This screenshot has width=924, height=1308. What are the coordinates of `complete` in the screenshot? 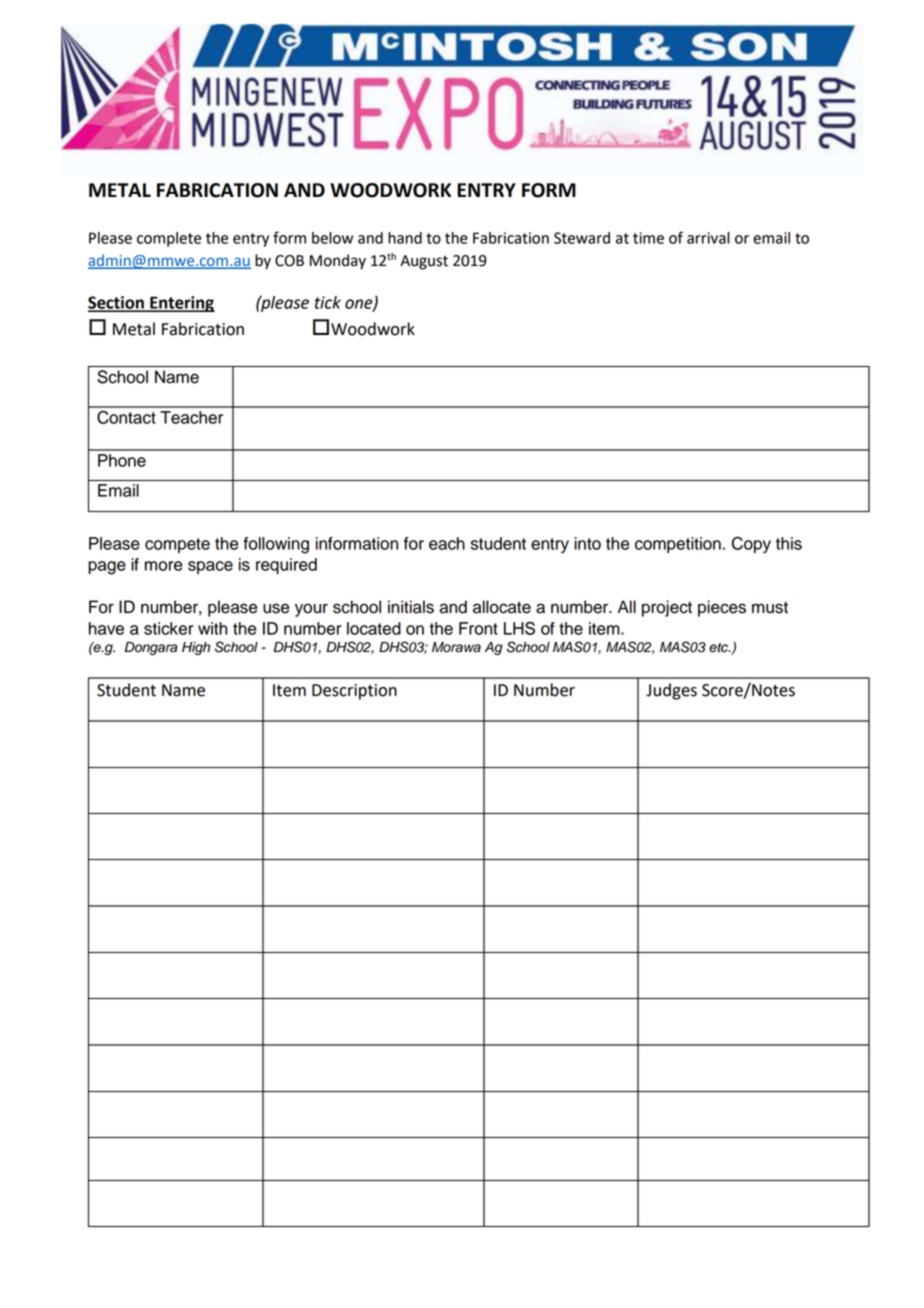 It's located at (169, 239).
